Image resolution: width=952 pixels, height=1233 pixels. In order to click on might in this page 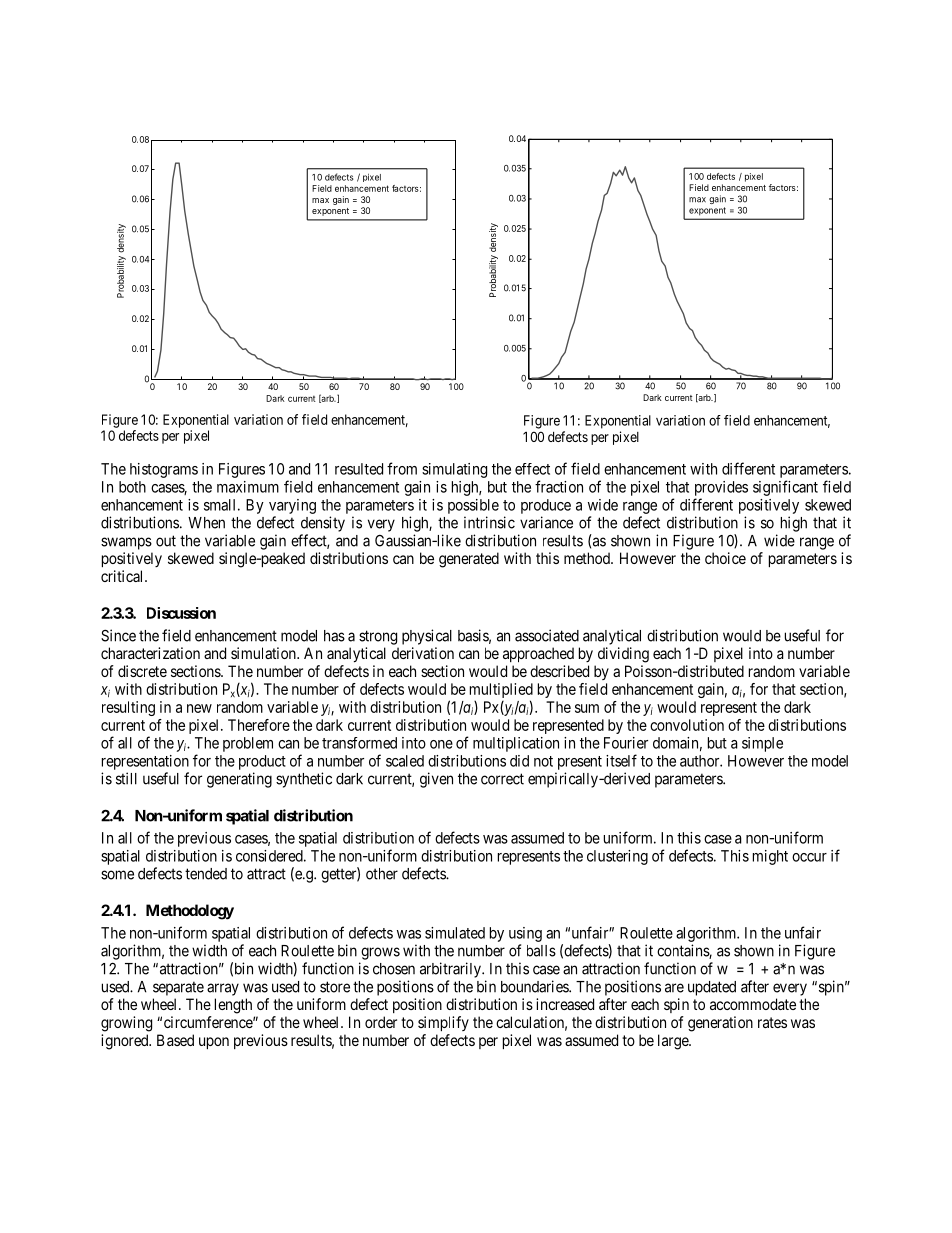, I will do `click(770, 857)`.
